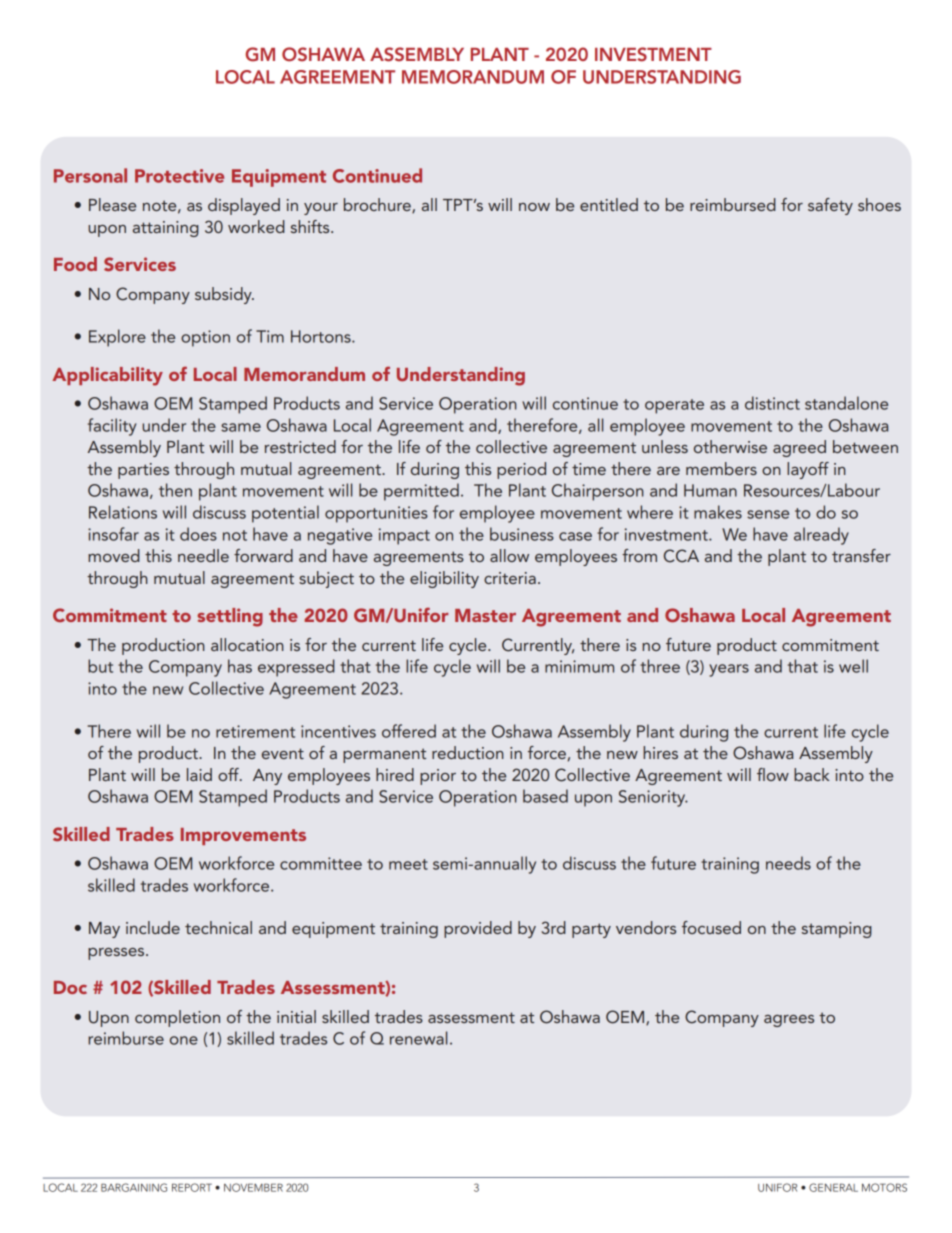 The height and width of the image is (1233, 952). What do you see at coordinates (166, 229) in the image?
I see `attaining` at bounding box center [166, 229].
